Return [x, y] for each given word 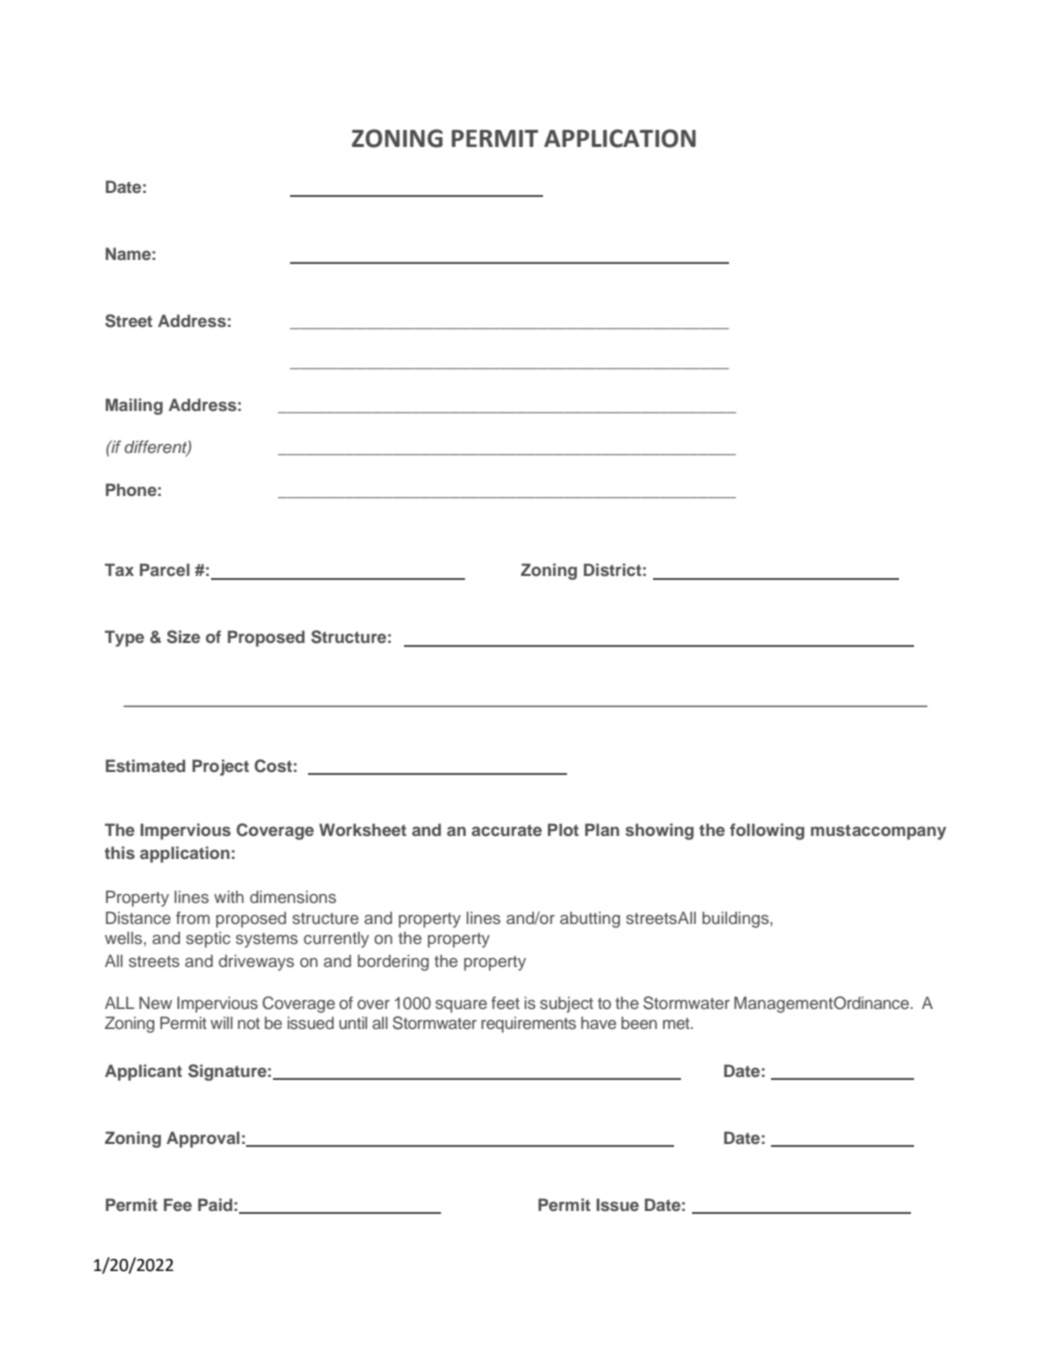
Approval [203, 1139]
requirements [528, 1024]
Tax [119, 569]
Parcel [165, 569]
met [677, 1023]
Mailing [134, 406]
